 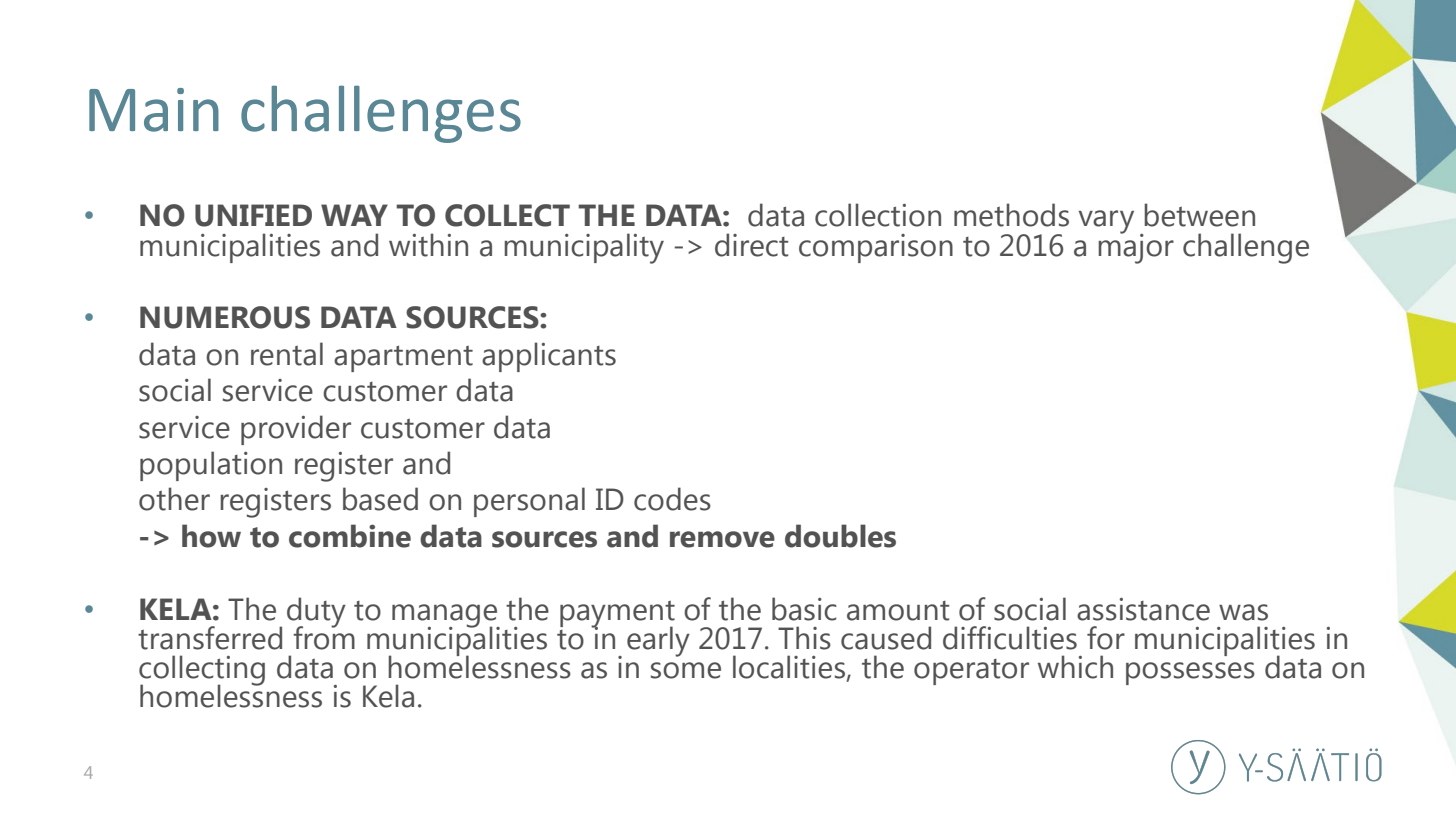 What do you see at coordinates (253, 215) in the page?
I see `UNIFIED` at bounding box center [253, 215].
